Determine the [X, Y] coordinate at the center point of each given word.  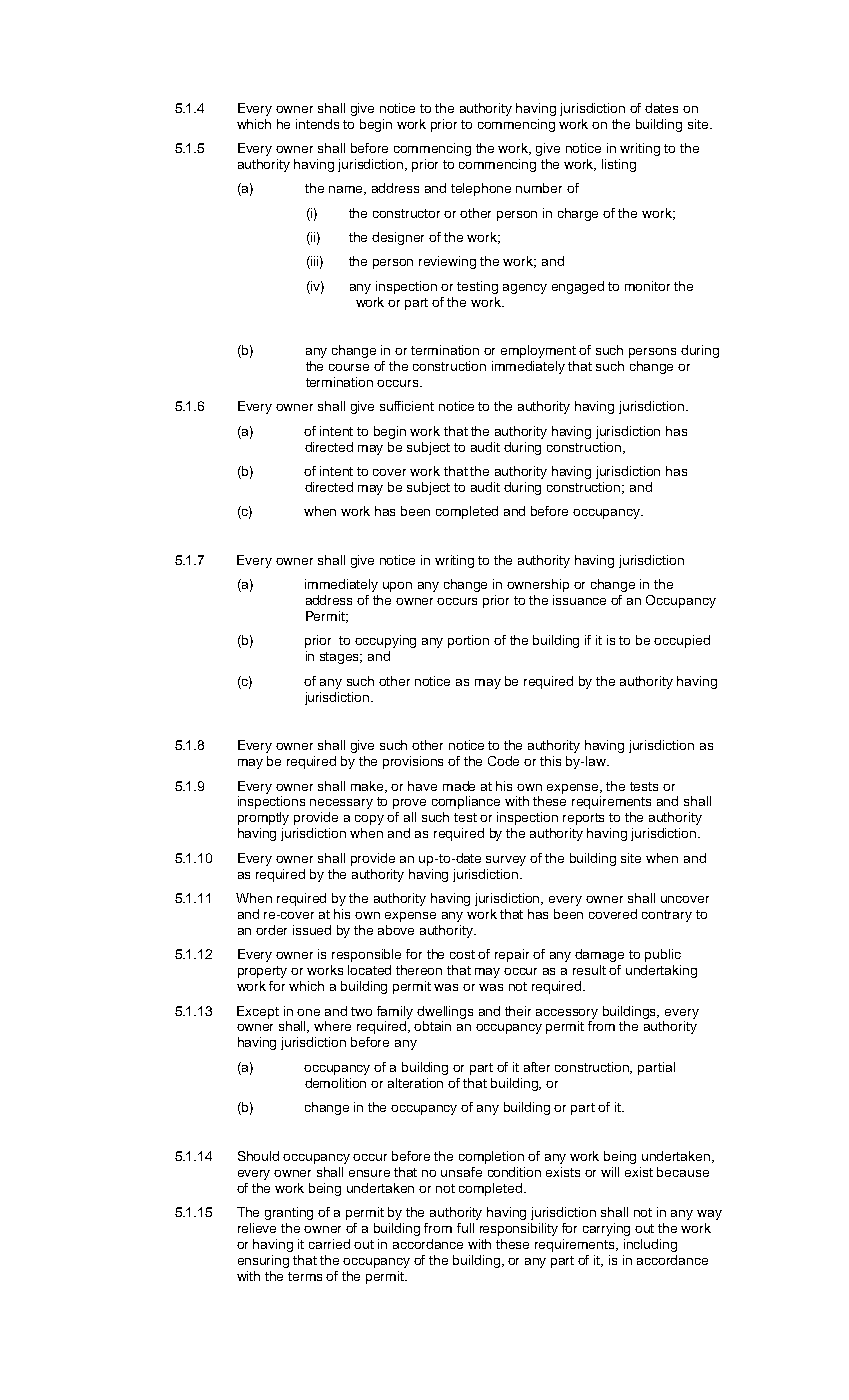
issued [312, 930]
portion [468, 641]
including [650, 1245]
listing [619, 165]
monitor [647, 286]
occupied [682, 641]
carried [329, 1244]
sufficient [407, 406]
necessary [341, 804]
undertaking [661, 971]
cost [462, 954]
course [349, 367]
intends [317, 124]
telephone [481, 189]
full [465, 1228]
